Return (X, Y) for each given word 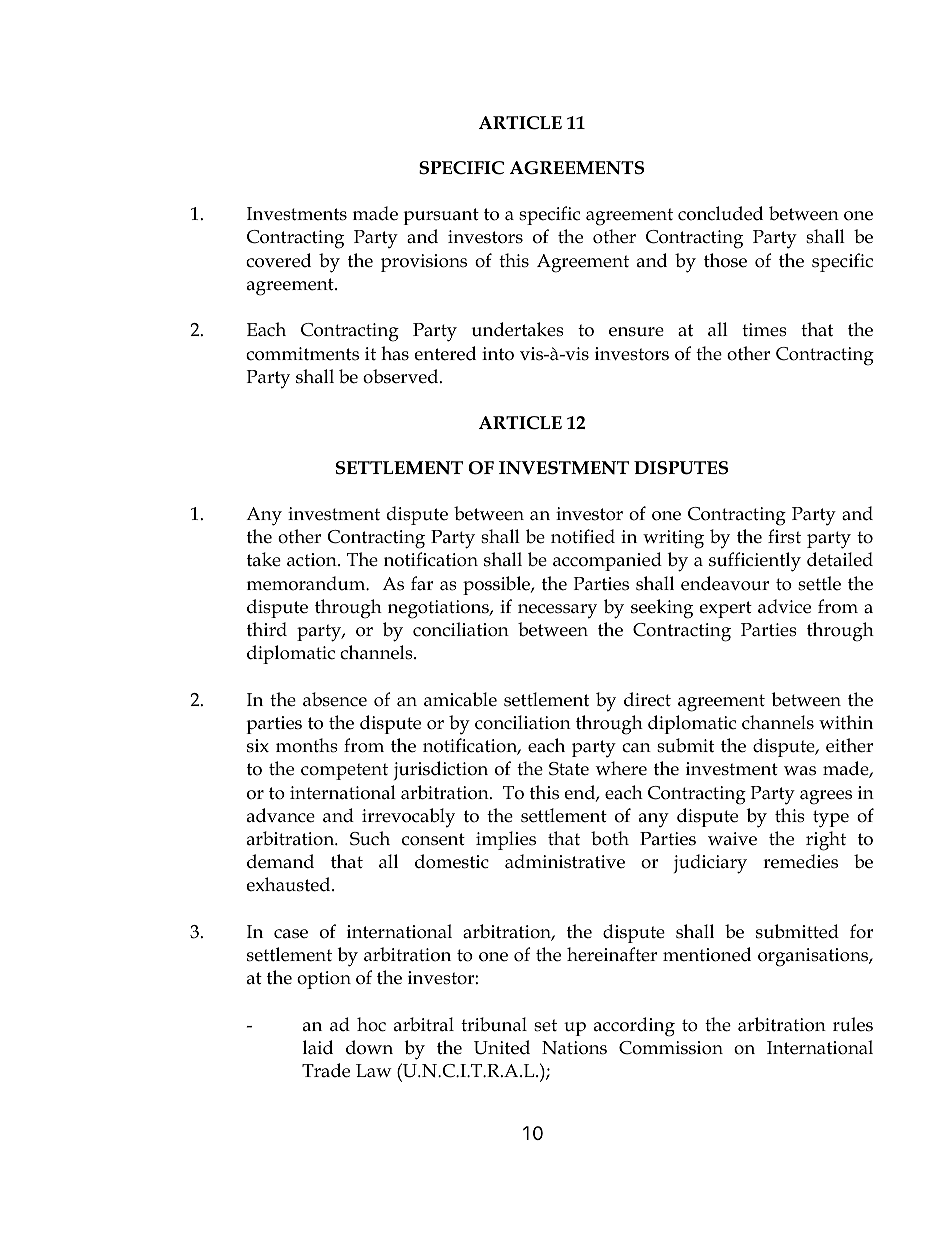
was (800, 771)
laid (318, 1047)
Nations (574, 1048)
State (569, 769)
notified (583, 536)
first (784, 536)
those (725, 260)
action (313, 560)
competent (344, 771)
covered (278, 260)
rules (853, 1024)
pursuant (441, 216)
